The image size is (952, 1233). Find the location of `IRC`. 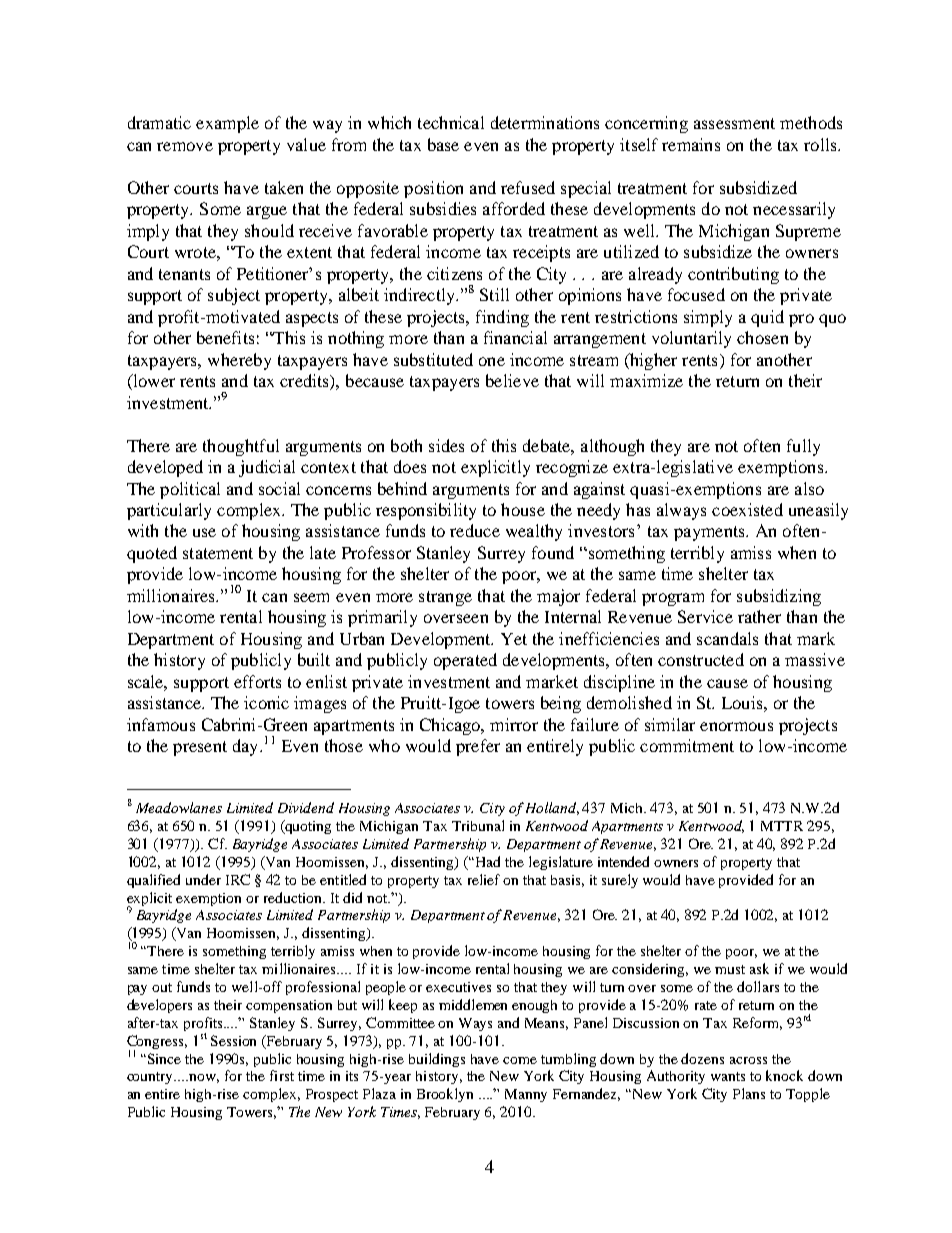

IRC is located at coordinates (238, 879).
